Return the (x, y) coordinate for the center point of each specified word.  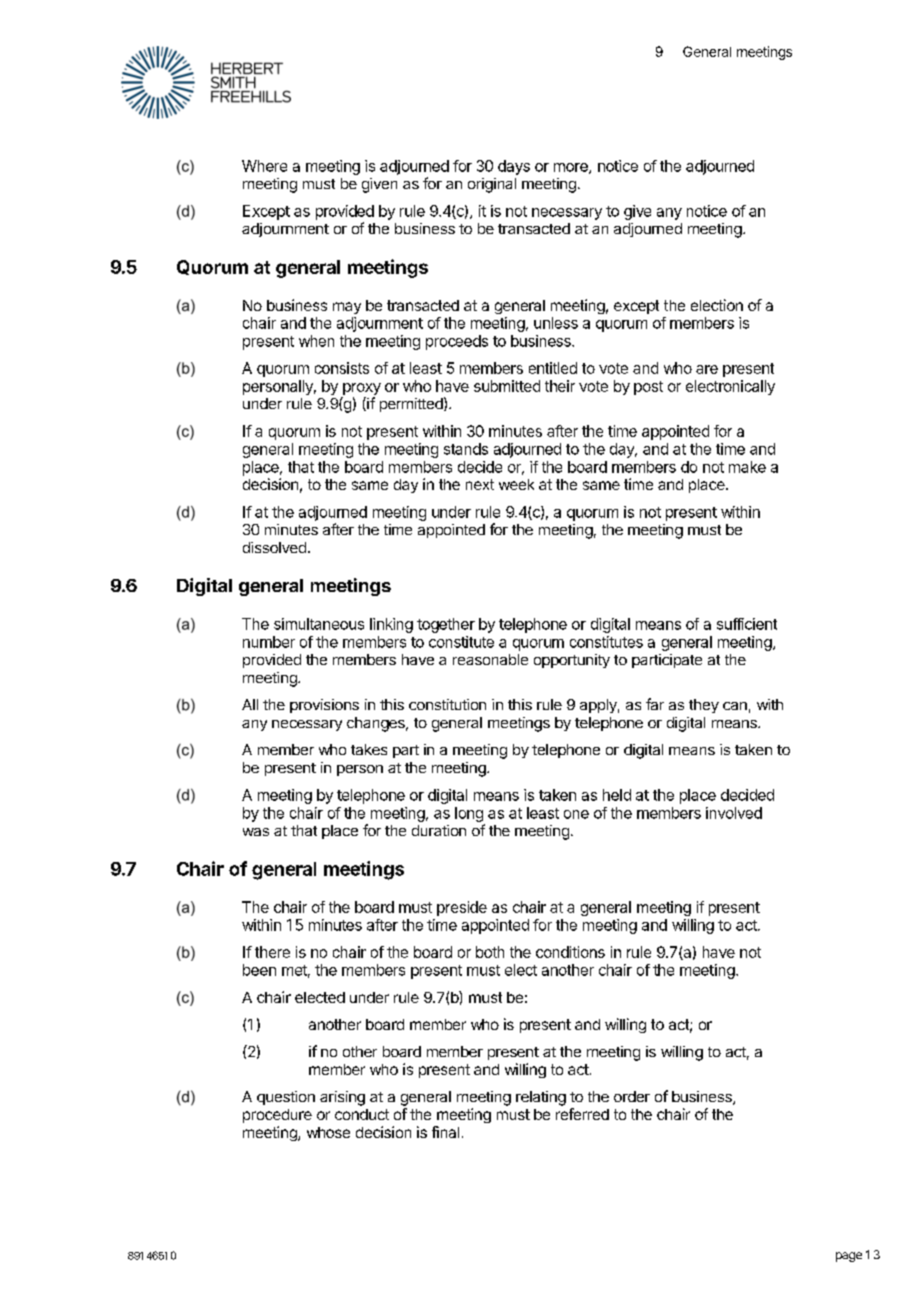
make (747, 467)
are (707, 369)
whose (328, 1132)
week (516, 484)
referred (582, 1114)
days (514, 167)
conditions (570, 952)
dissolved (274, 547)
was (256, 832)
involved (734, 813)
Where (264, 166)
